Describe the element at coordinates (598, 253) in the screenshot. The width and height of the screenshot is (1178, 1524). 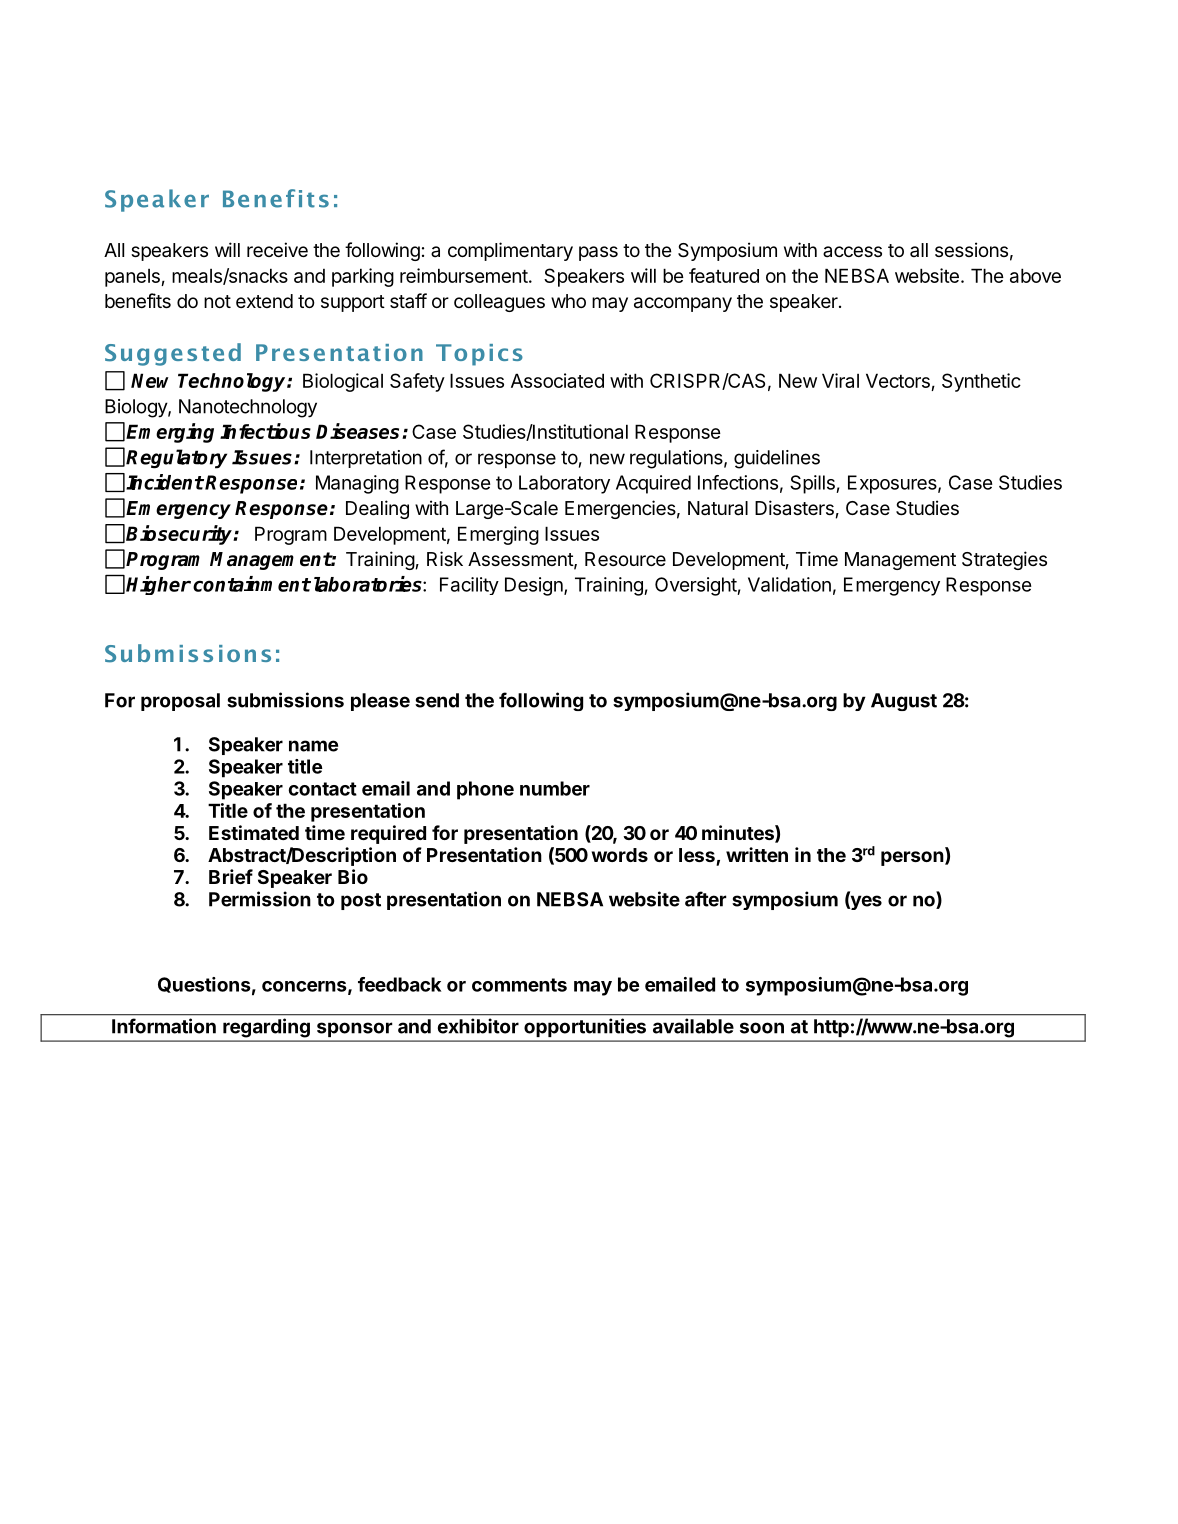
I see `pass` at that location.
